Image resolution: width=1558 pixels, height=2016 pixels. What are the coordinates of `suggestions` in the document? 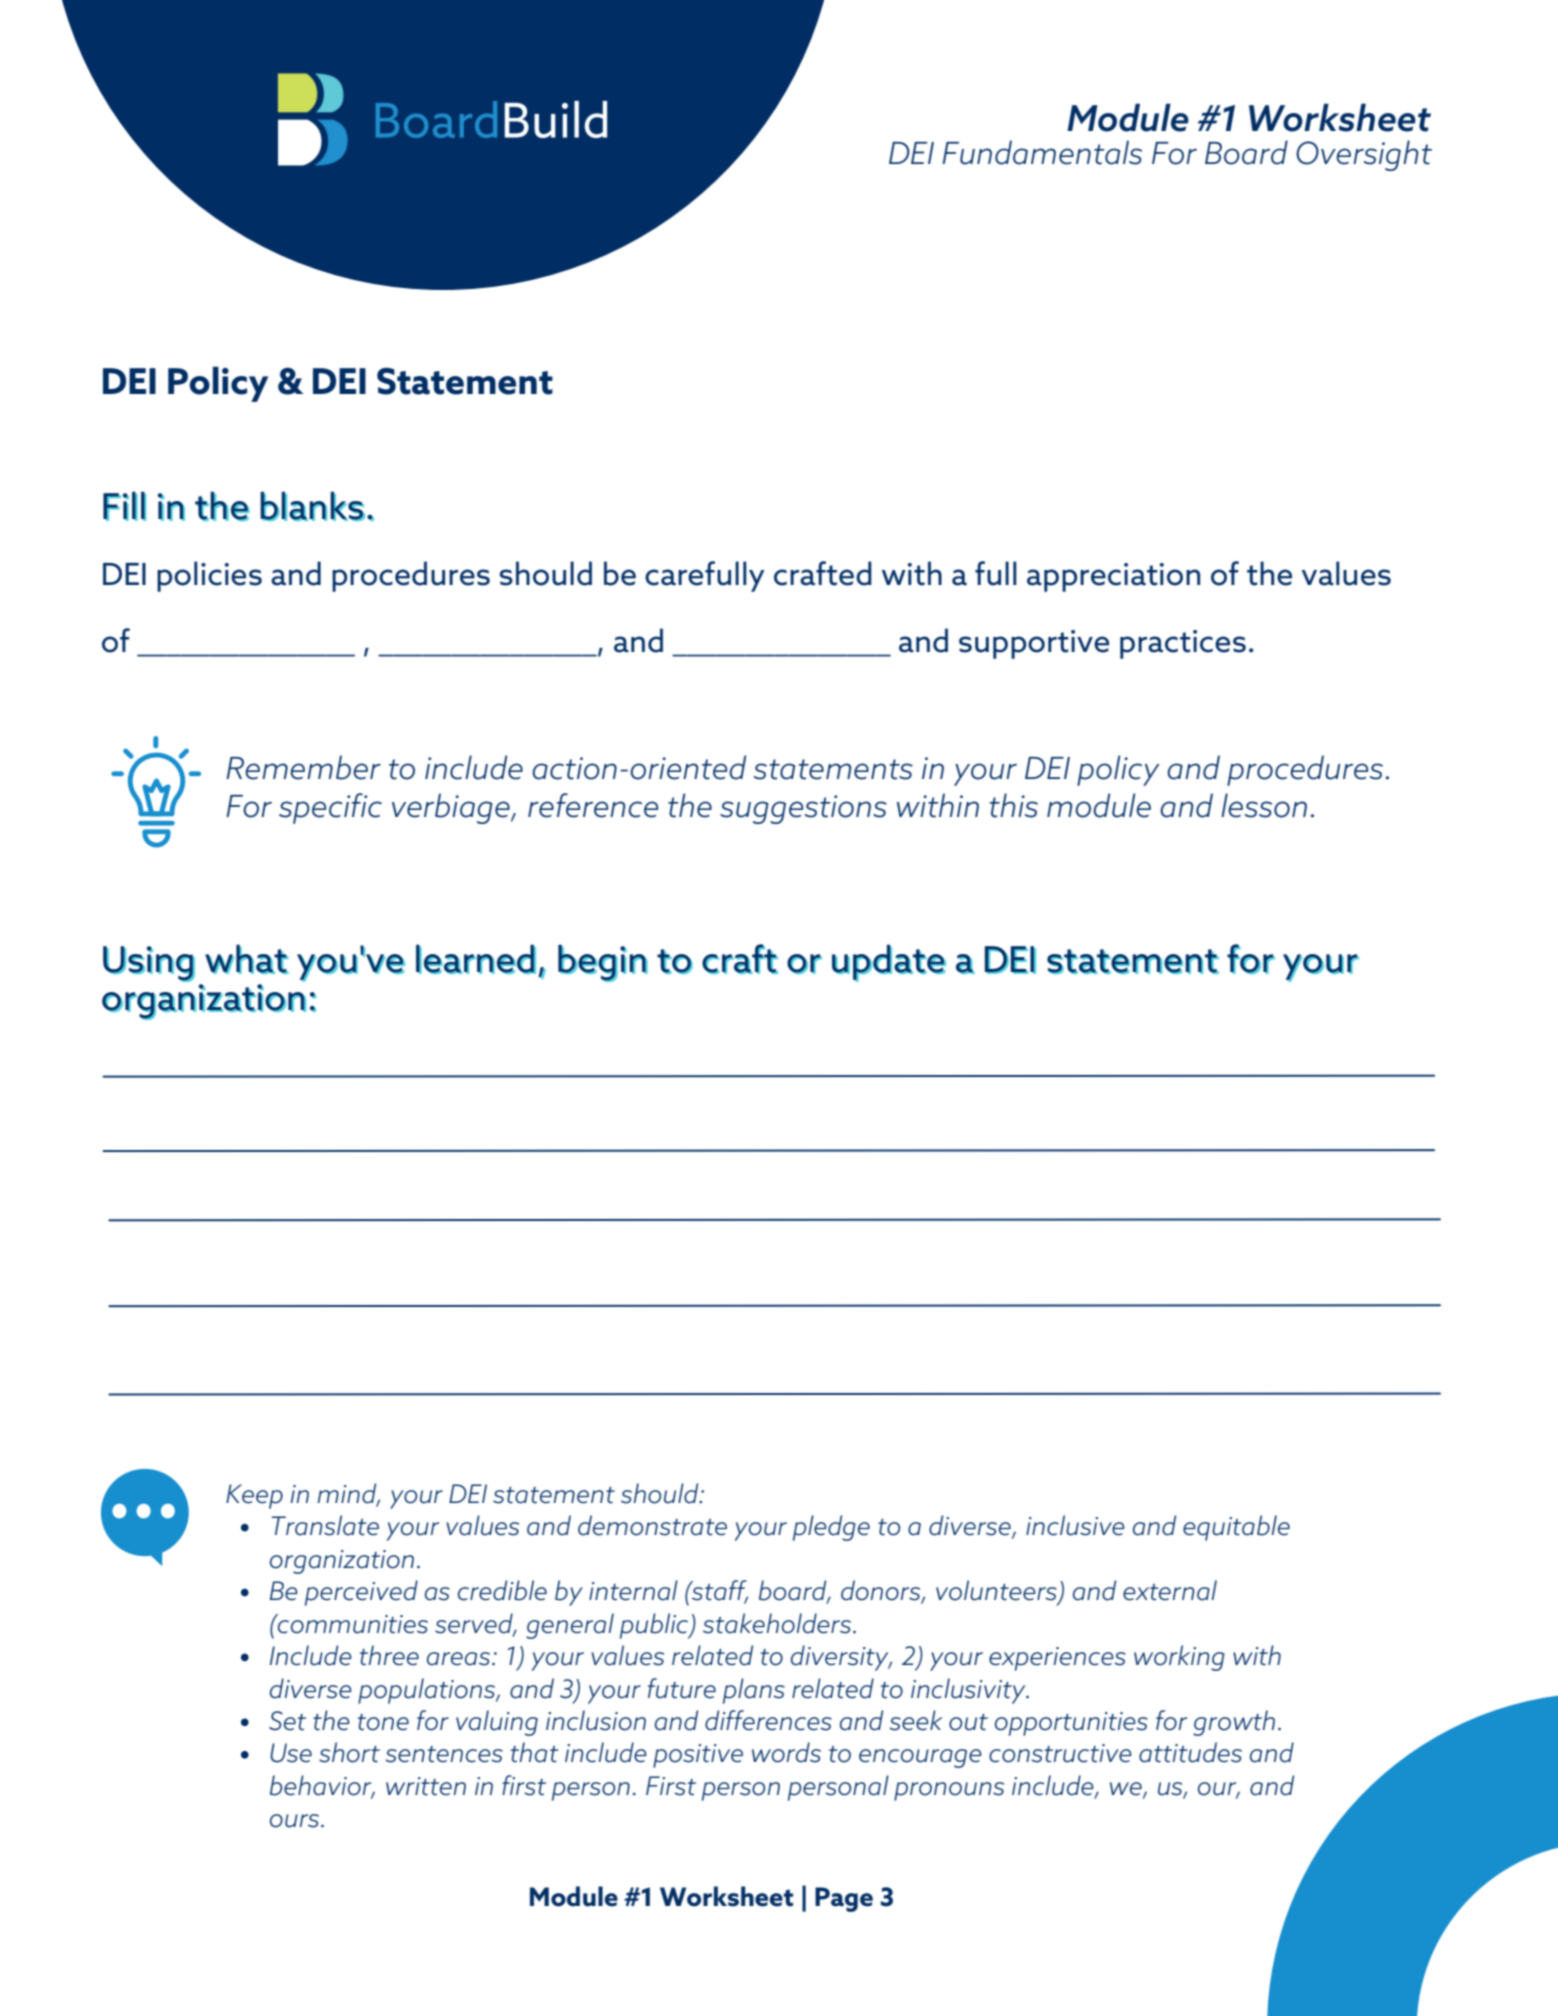 It's located at (803, 809).
